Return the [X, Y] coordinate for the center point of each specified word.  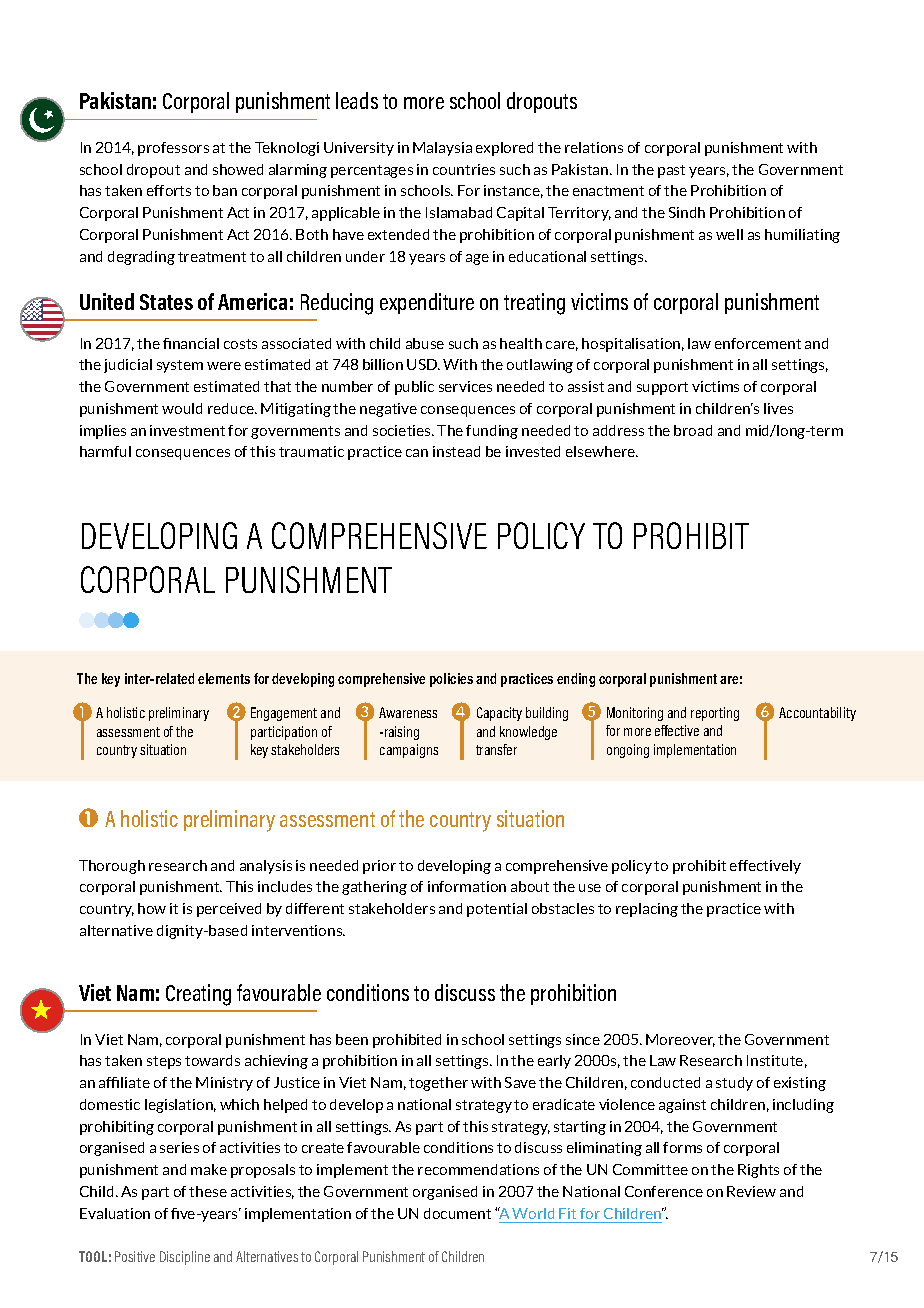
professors [173, 149]
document [457, 1213]
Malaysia [442, 149]
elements [224, 678]
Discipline [185, 1258]
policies [451, 680]
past [671, 171]
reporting [715, 714]
